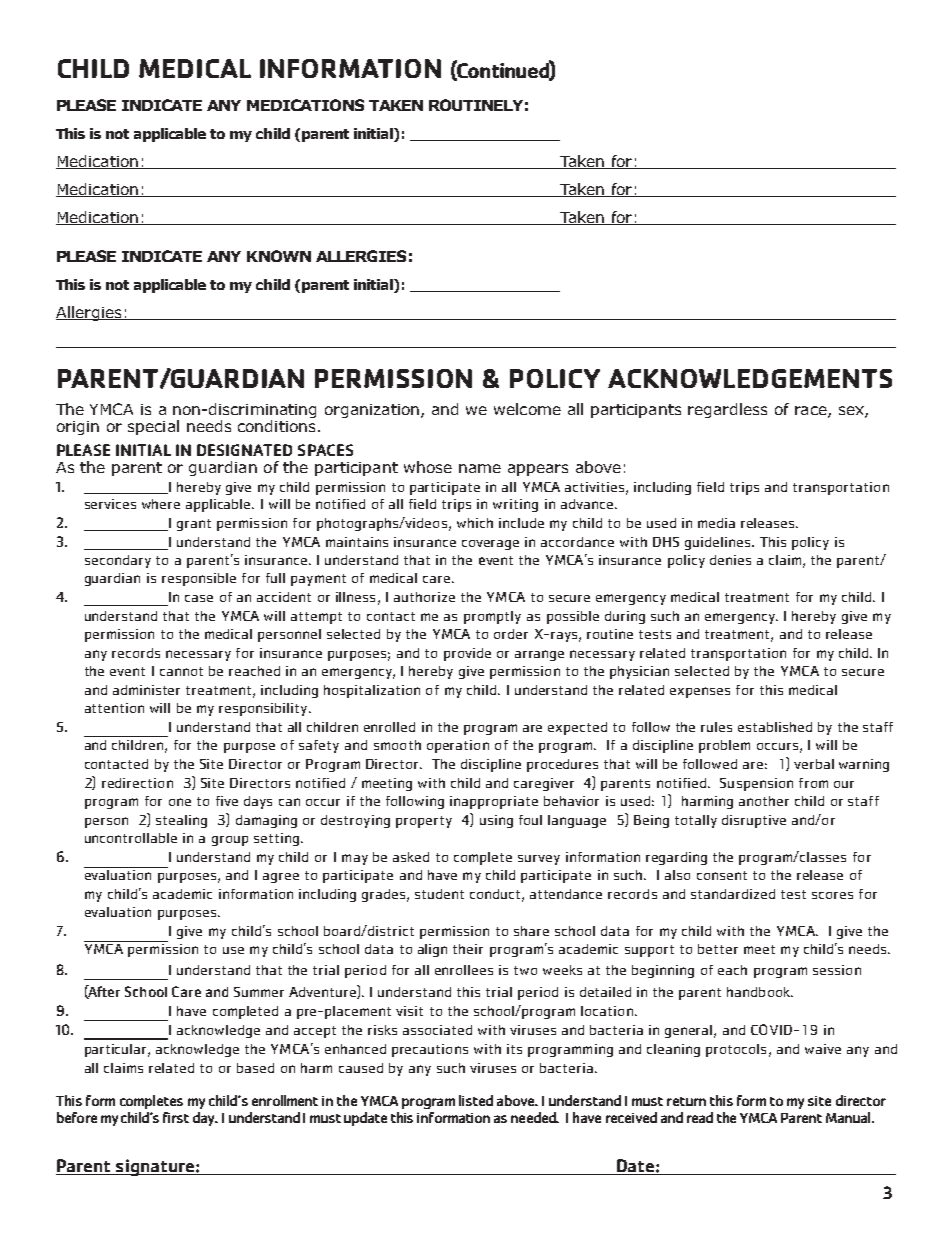 This screenshot has width=952, height=1233. I want to click on KNOWN, so click(279, 256).
